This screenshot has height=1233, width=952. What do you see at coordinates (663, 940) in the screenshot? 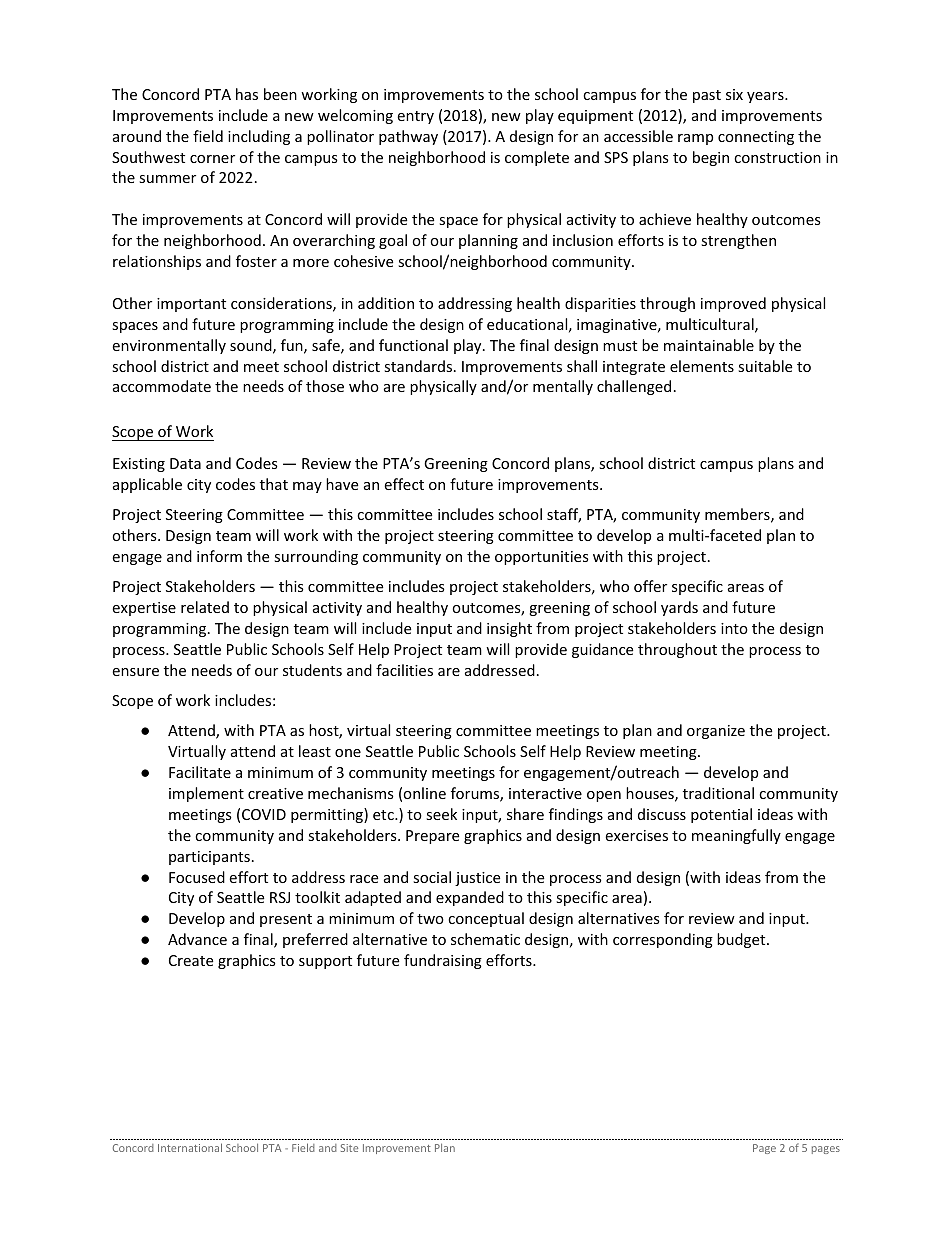
I see `corresponding` at bounding box center [663, 940].
